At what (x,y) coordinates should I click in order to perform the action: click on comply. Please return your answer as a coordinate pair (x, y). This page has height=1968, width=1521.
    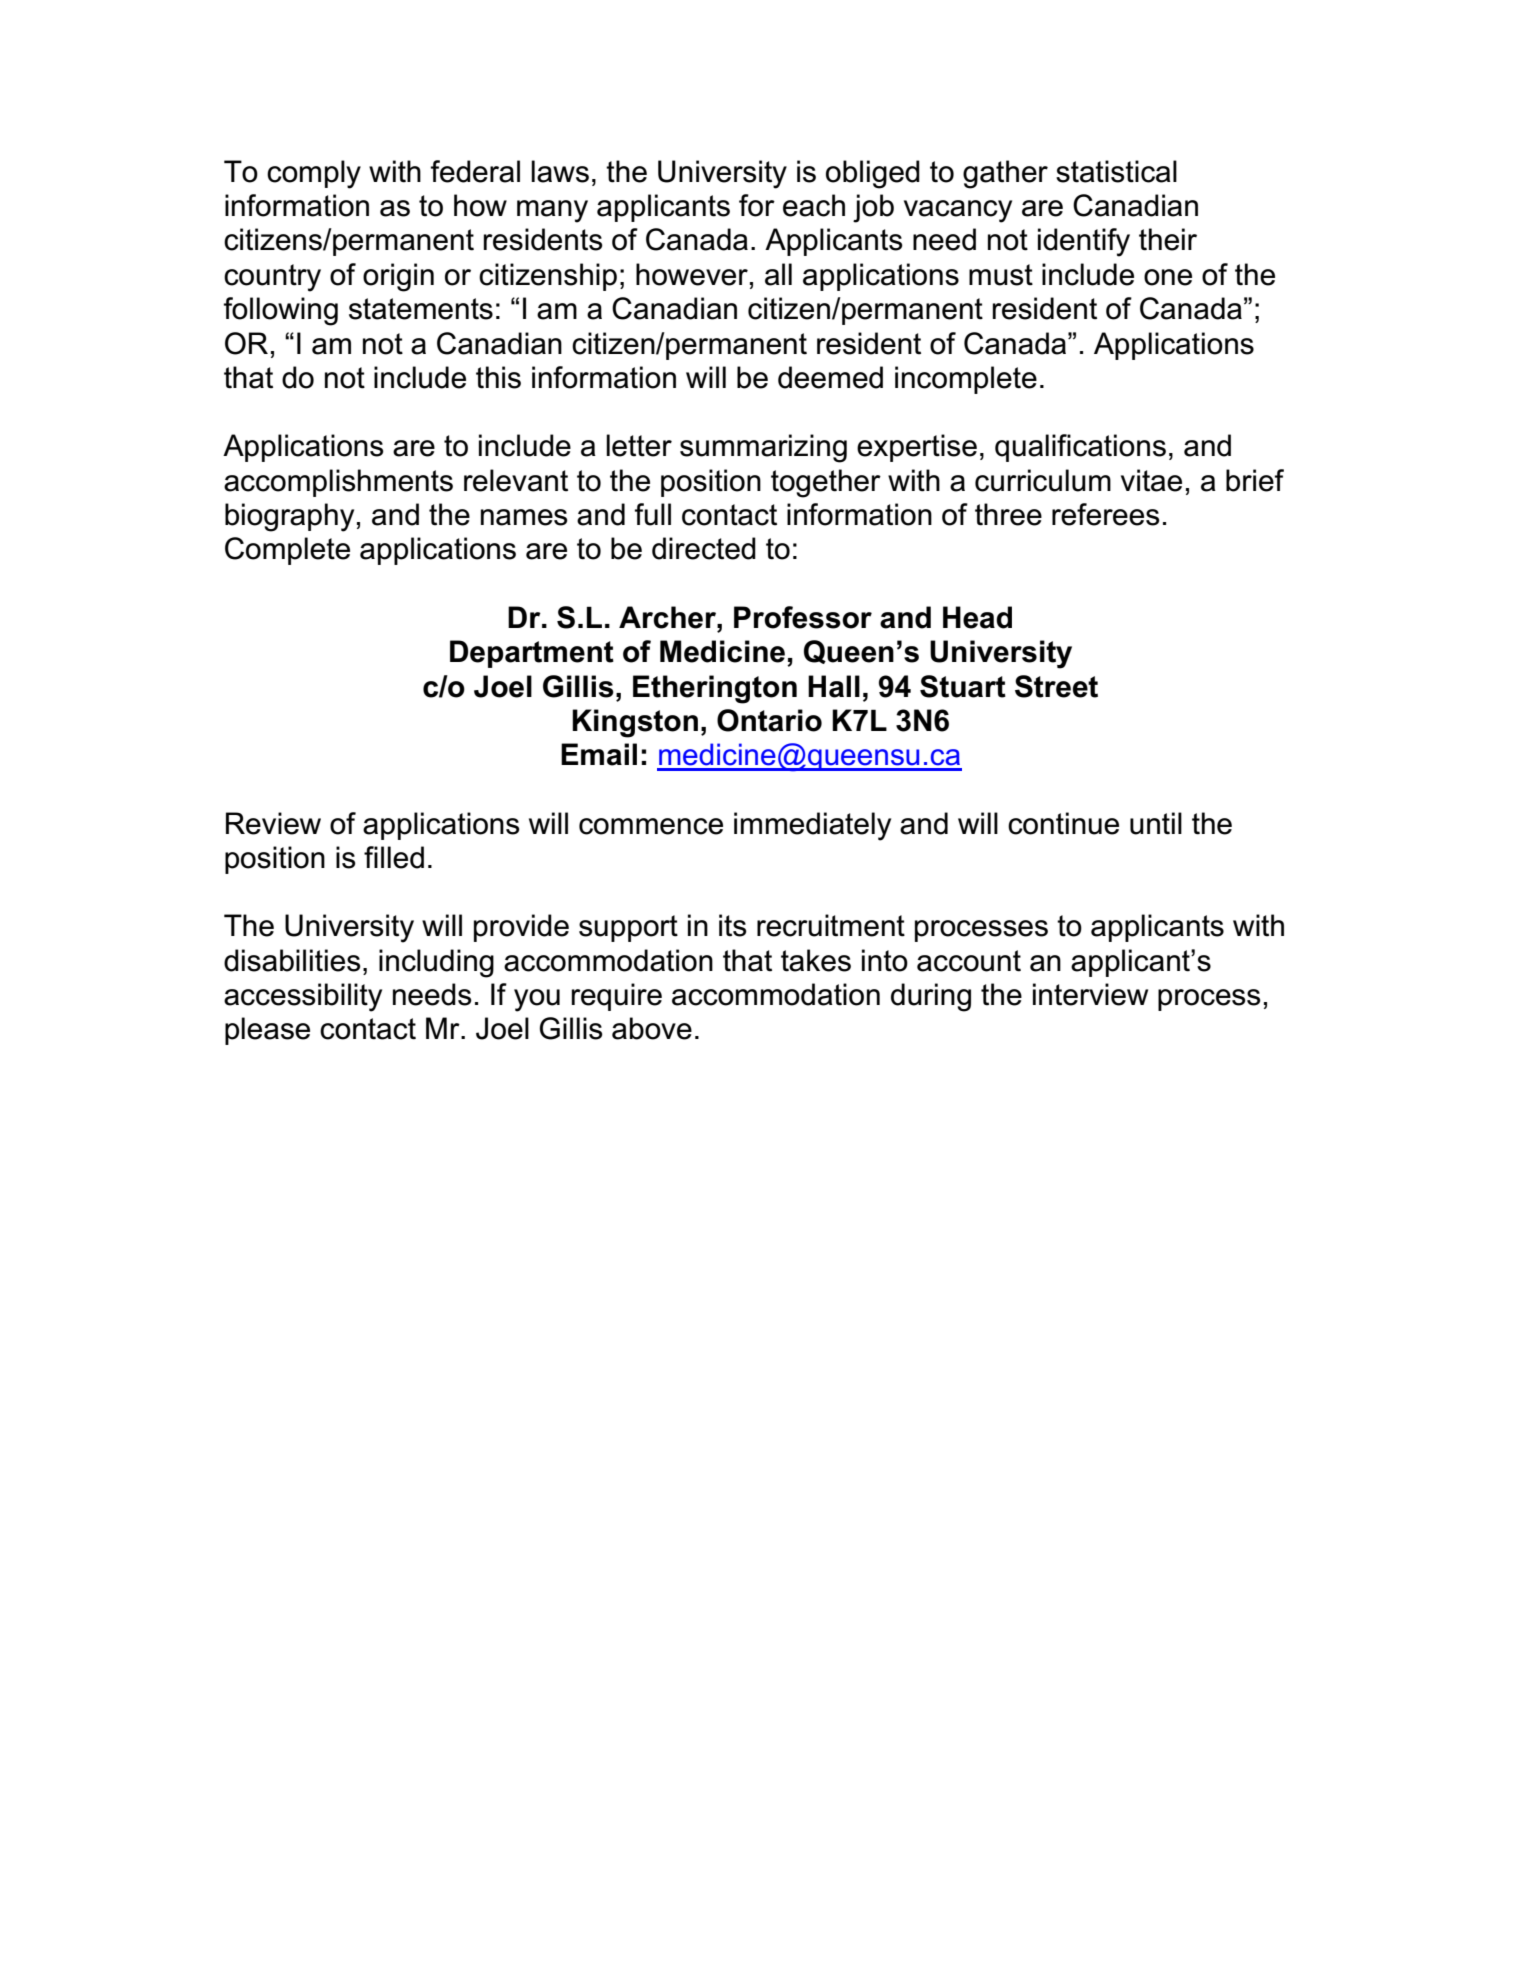
    Looking at the image, I should click on (314, 174).
